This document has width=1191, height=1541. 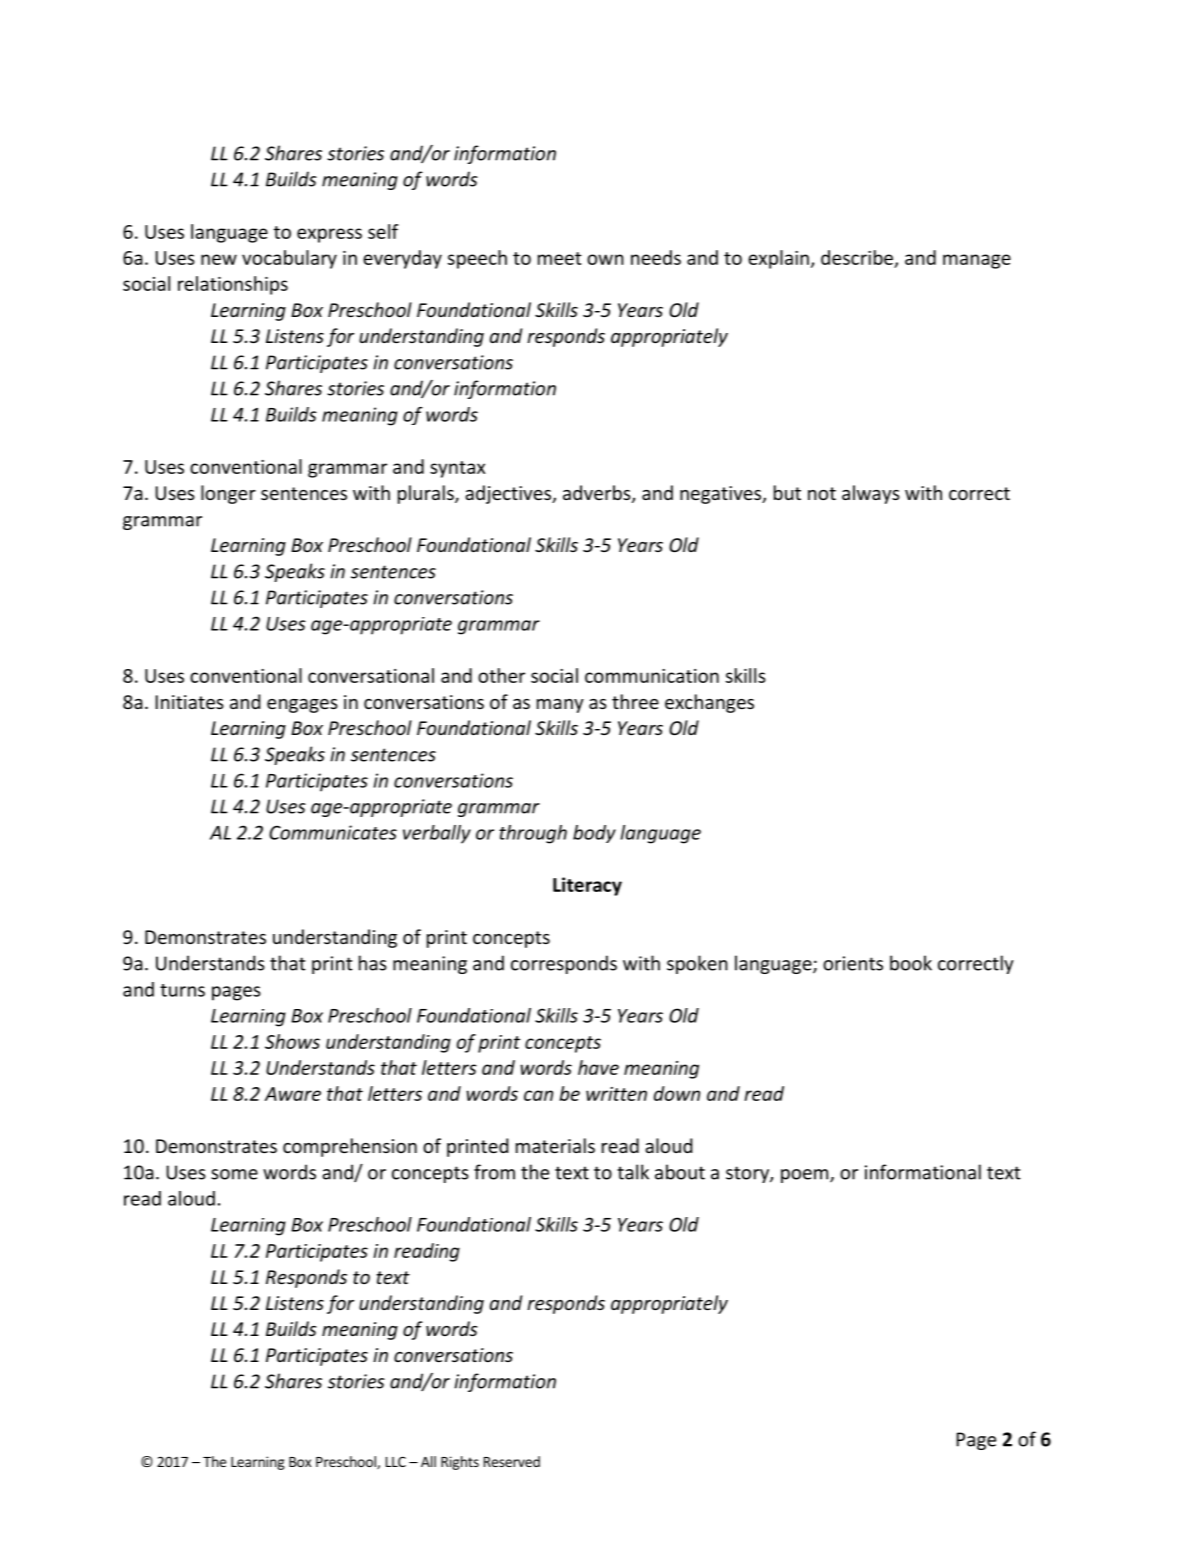 What do you see at coordinates (292, 1041) in the document?
I see `Shows` at bounding box center [292, 1041].
